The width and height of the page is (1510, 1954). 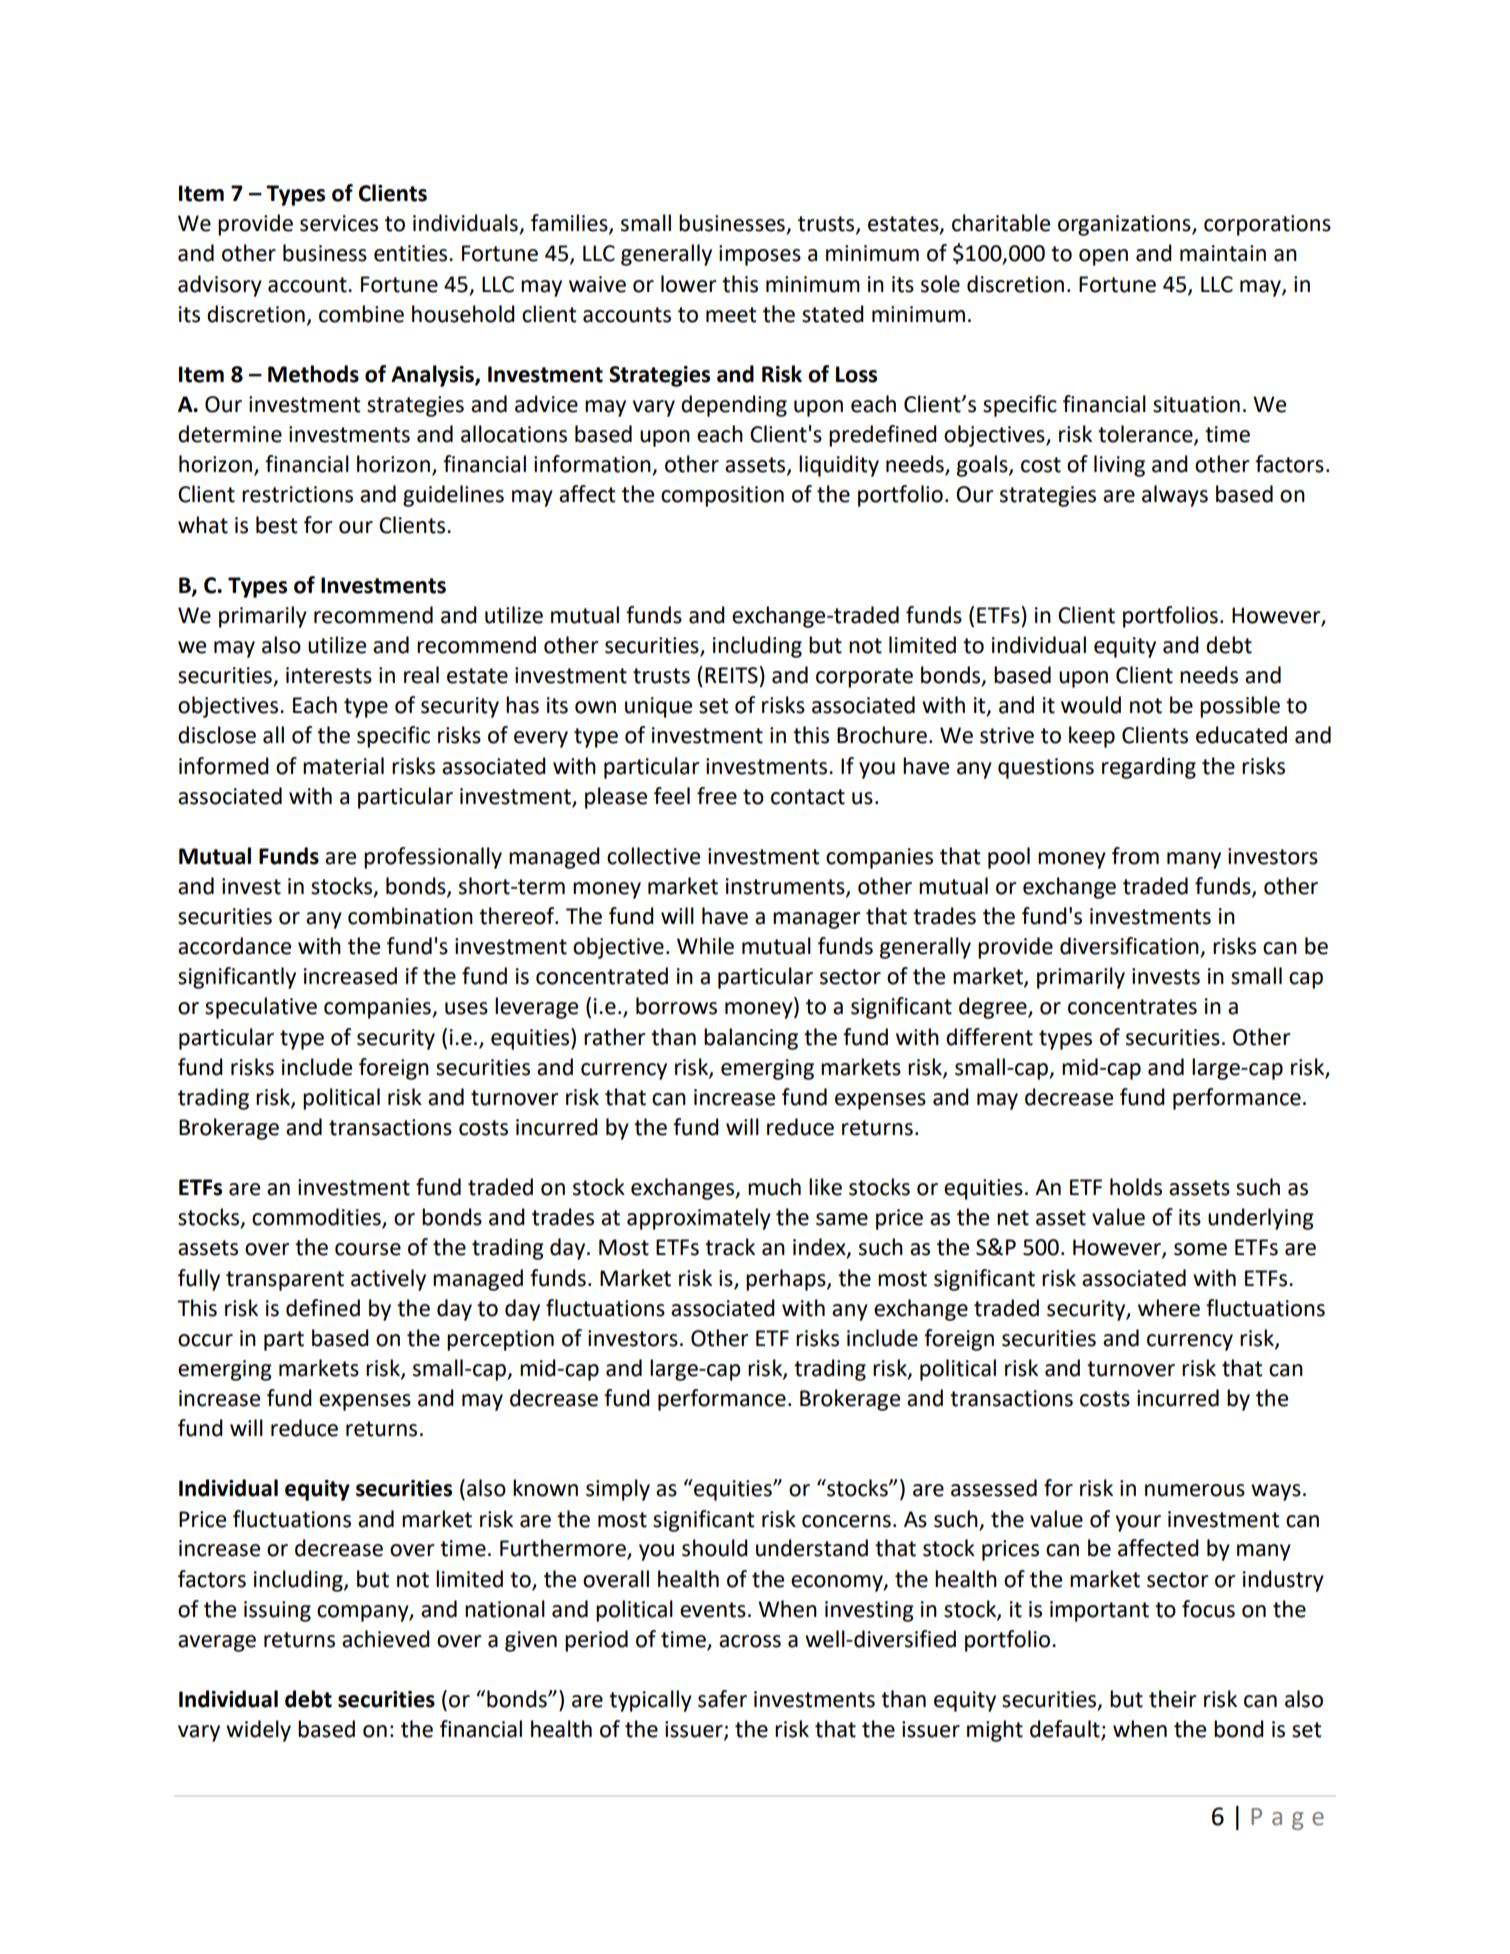 I want to click on open, so click(x=1103, y=257).
